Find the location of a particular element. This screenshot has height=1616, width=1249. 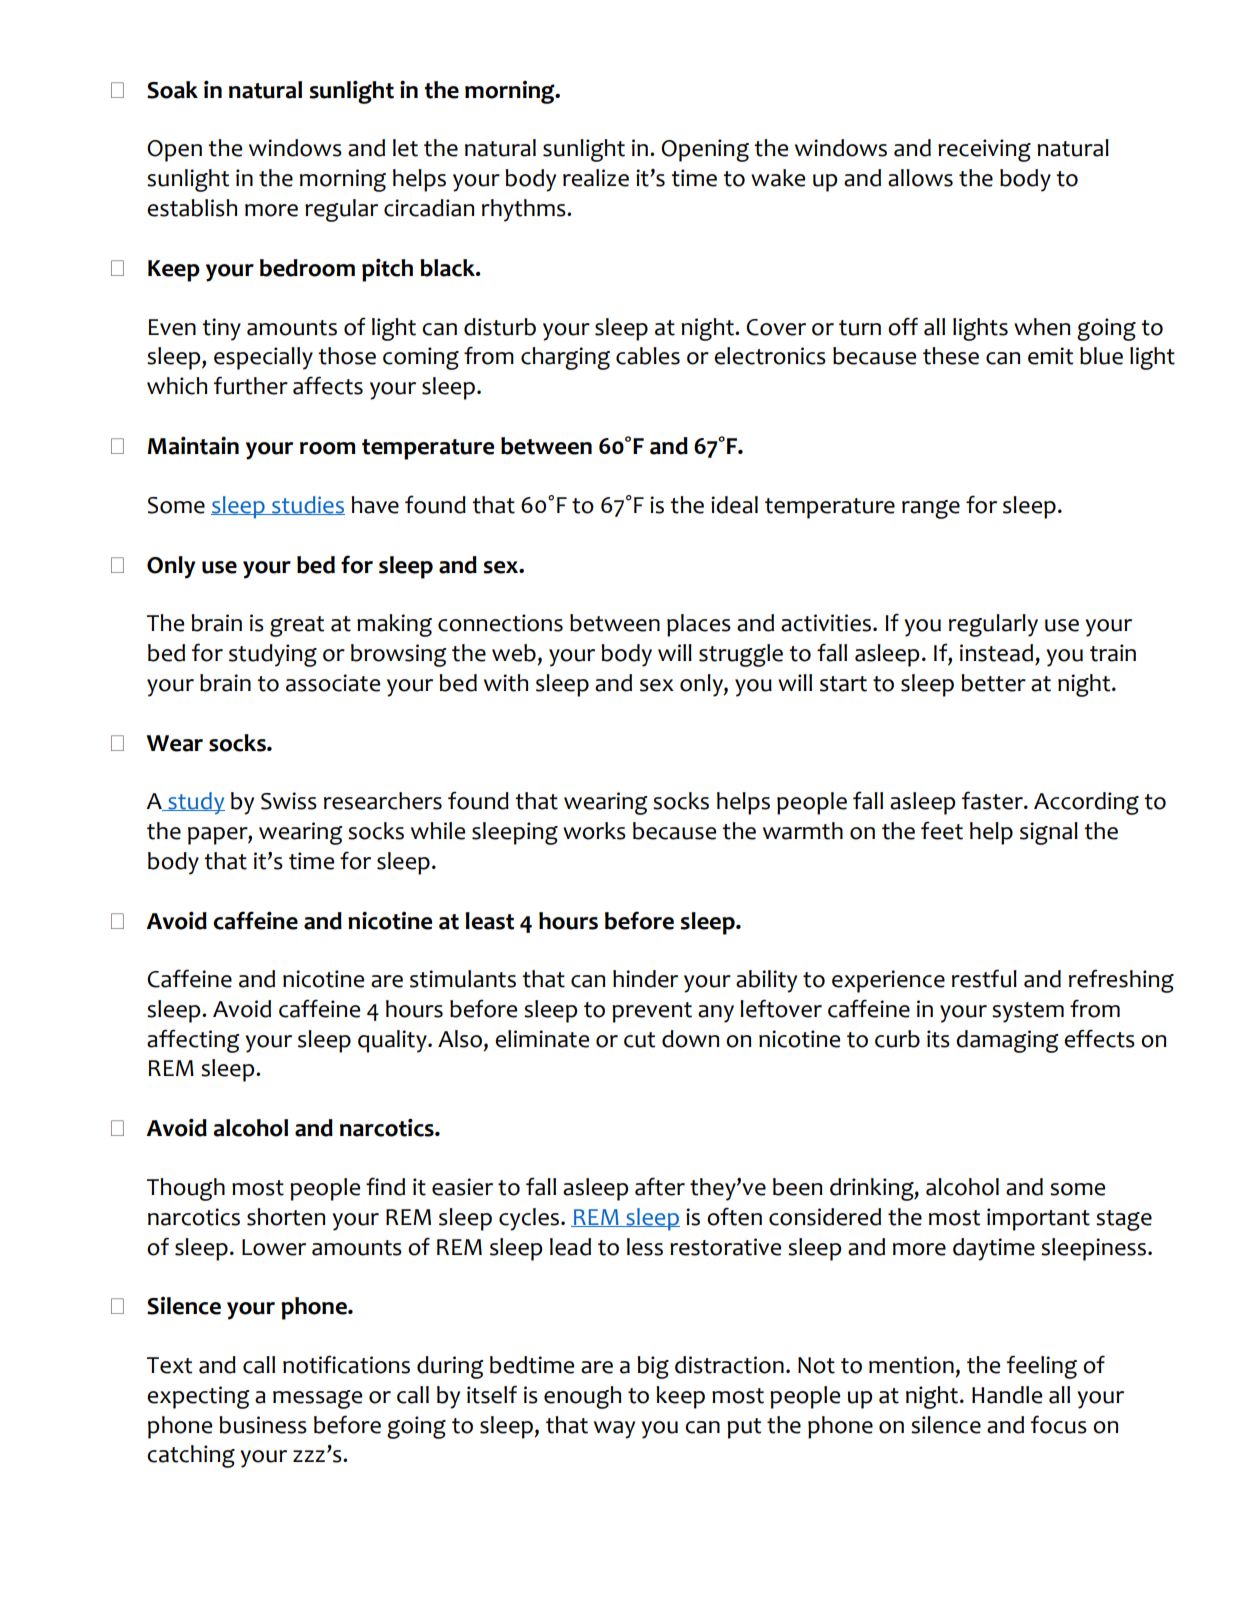

receiving is located at coordinates (984, 150).
